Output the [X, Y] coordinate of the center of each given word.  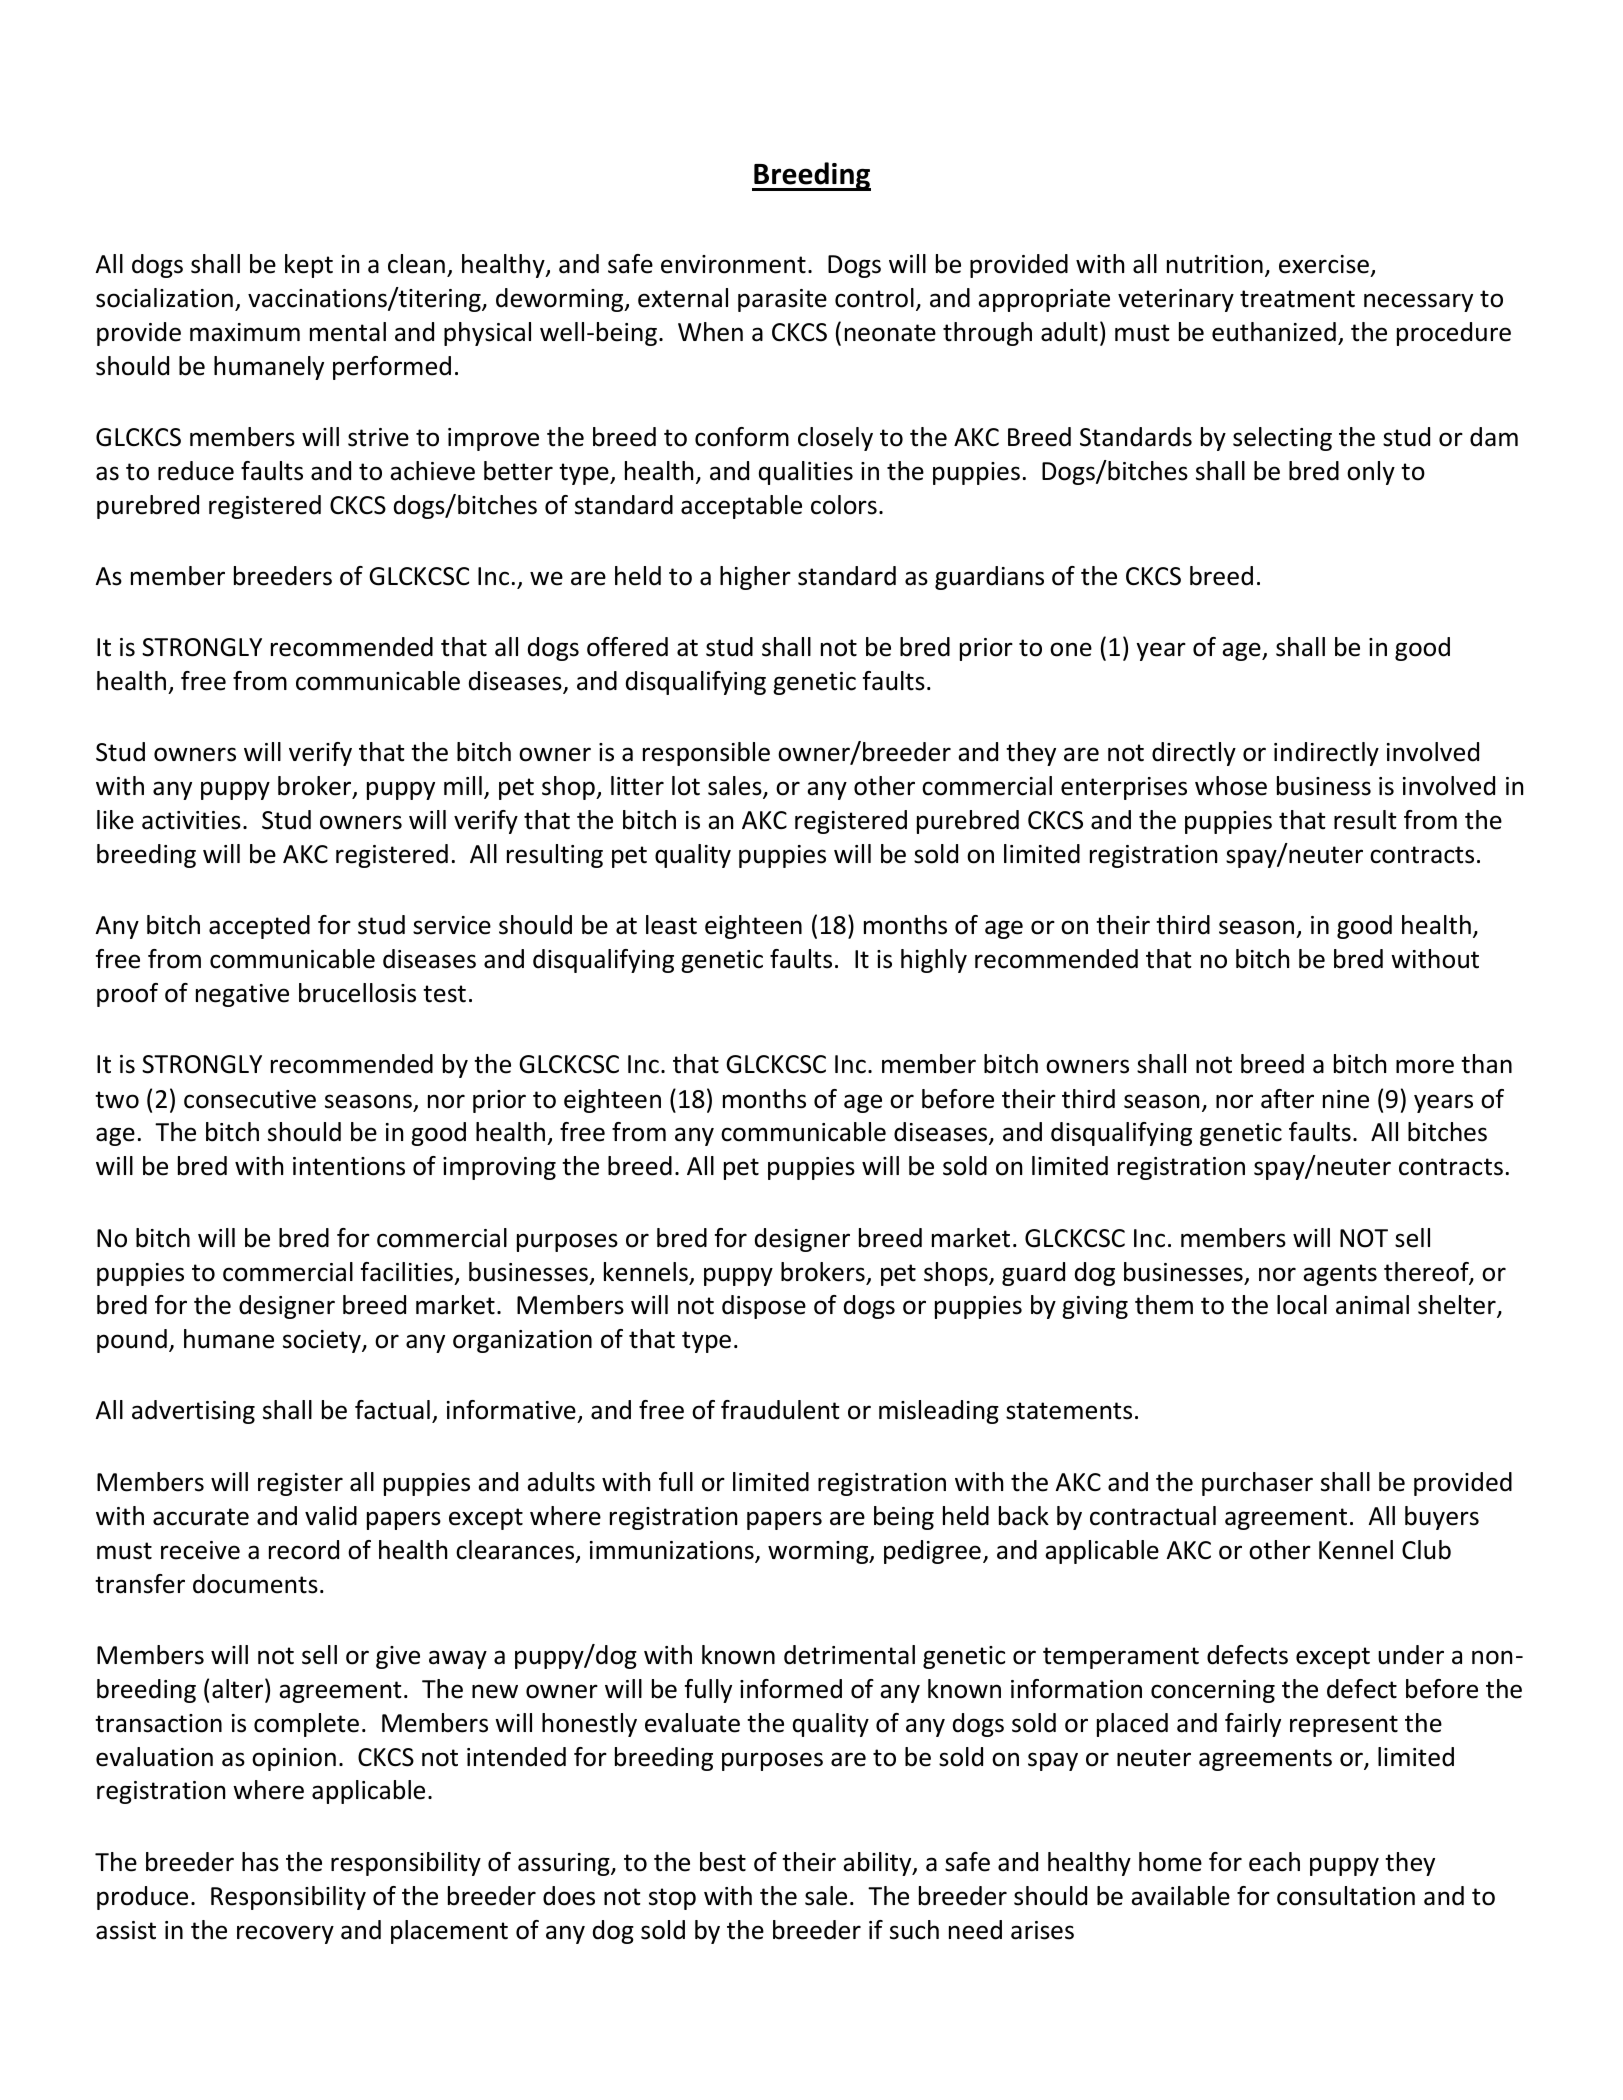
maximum [245, 332]
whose [1231, 786]
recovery [285, 1934]
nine [1346, 1099]
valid [331, 1516]
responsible [706, 754]
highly [934, 961]
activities [191, 820]
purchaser [1257, 1484]
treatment [1297, 299]
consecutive [250, 1099]
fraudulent [780, 1410]
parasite [782, 300]
